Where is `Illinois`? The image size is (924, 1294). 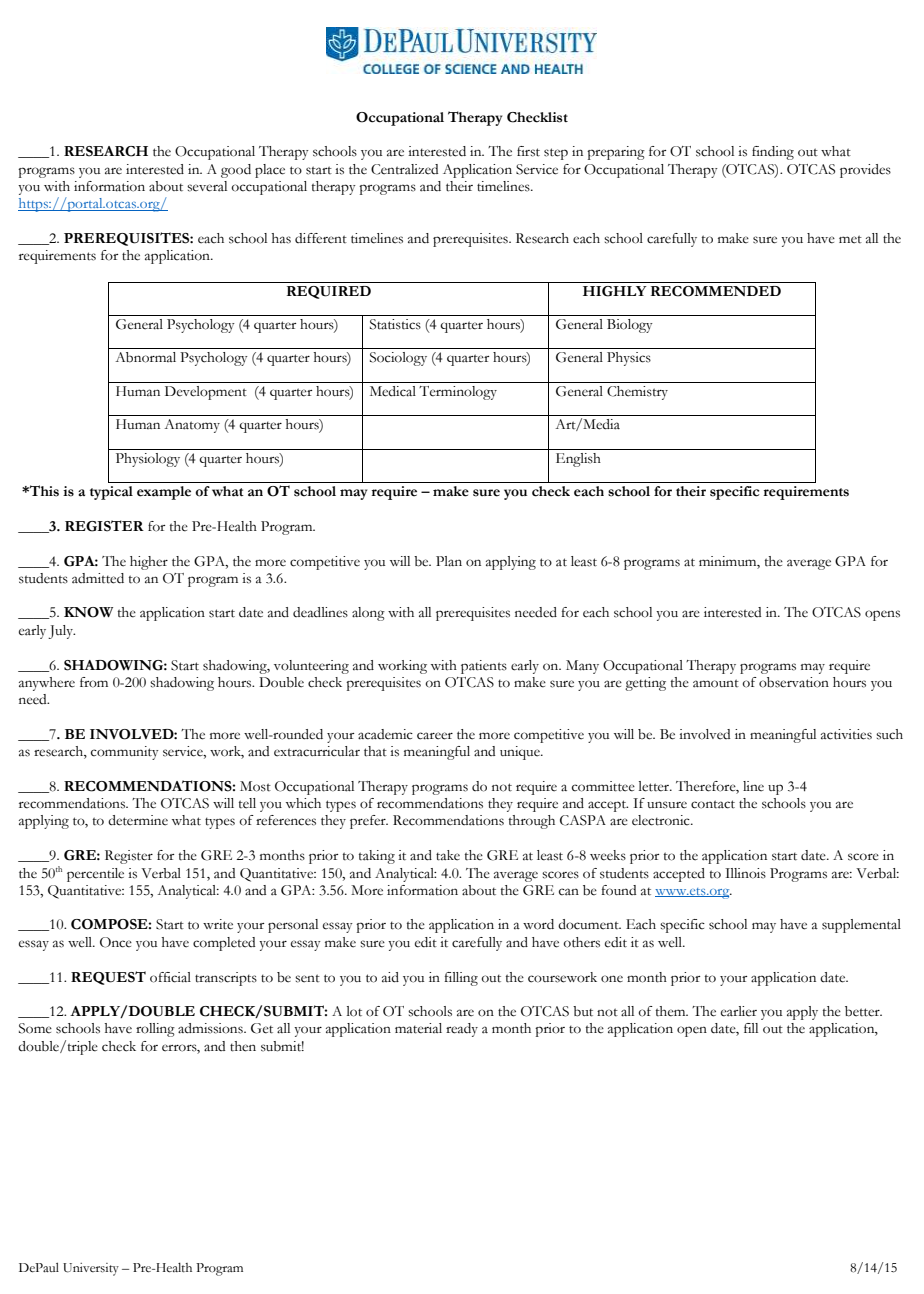 Illinois is located at coordinates (745, 873).
